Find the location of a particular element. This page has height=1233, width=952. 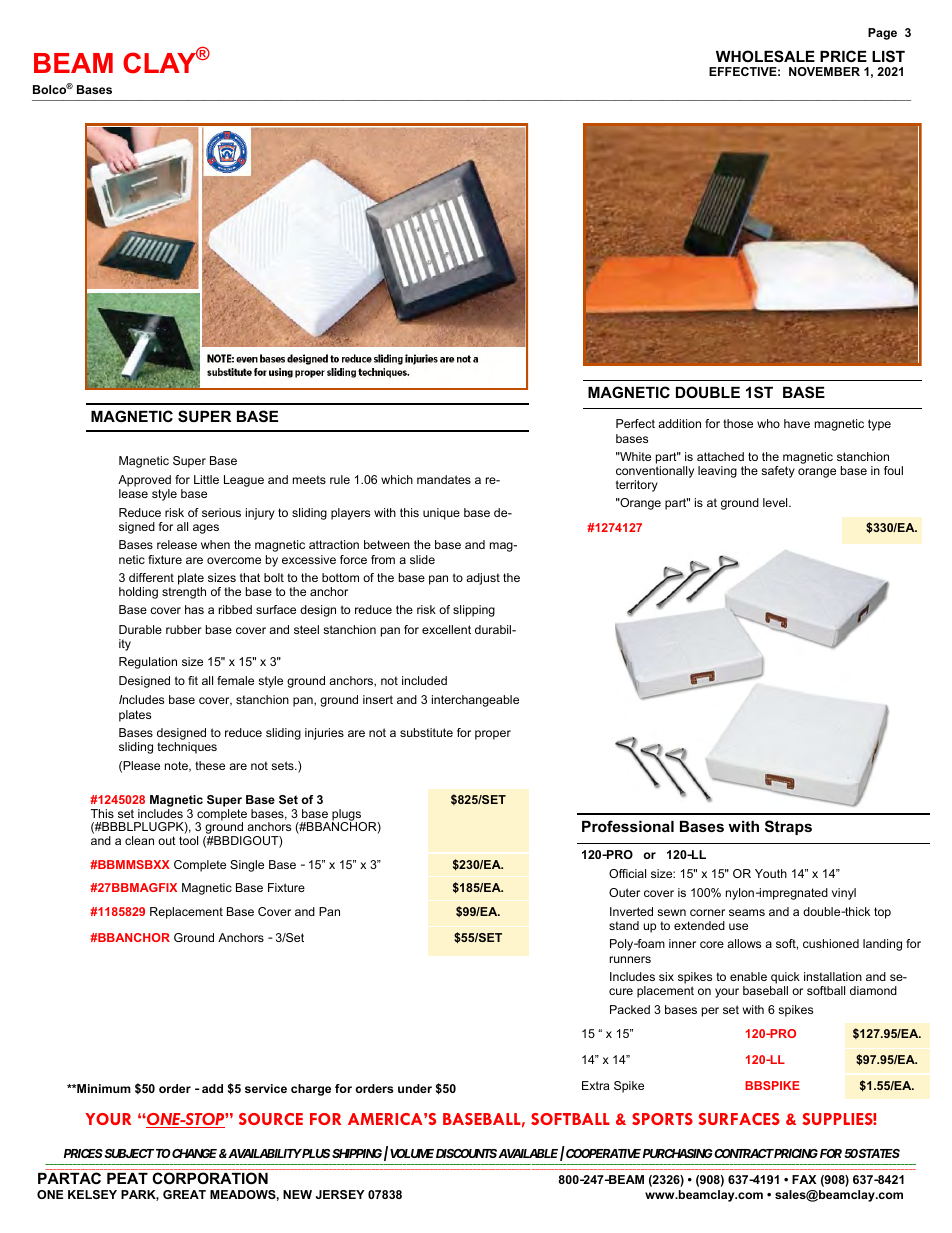

note is located at coordinates (177, 766).
